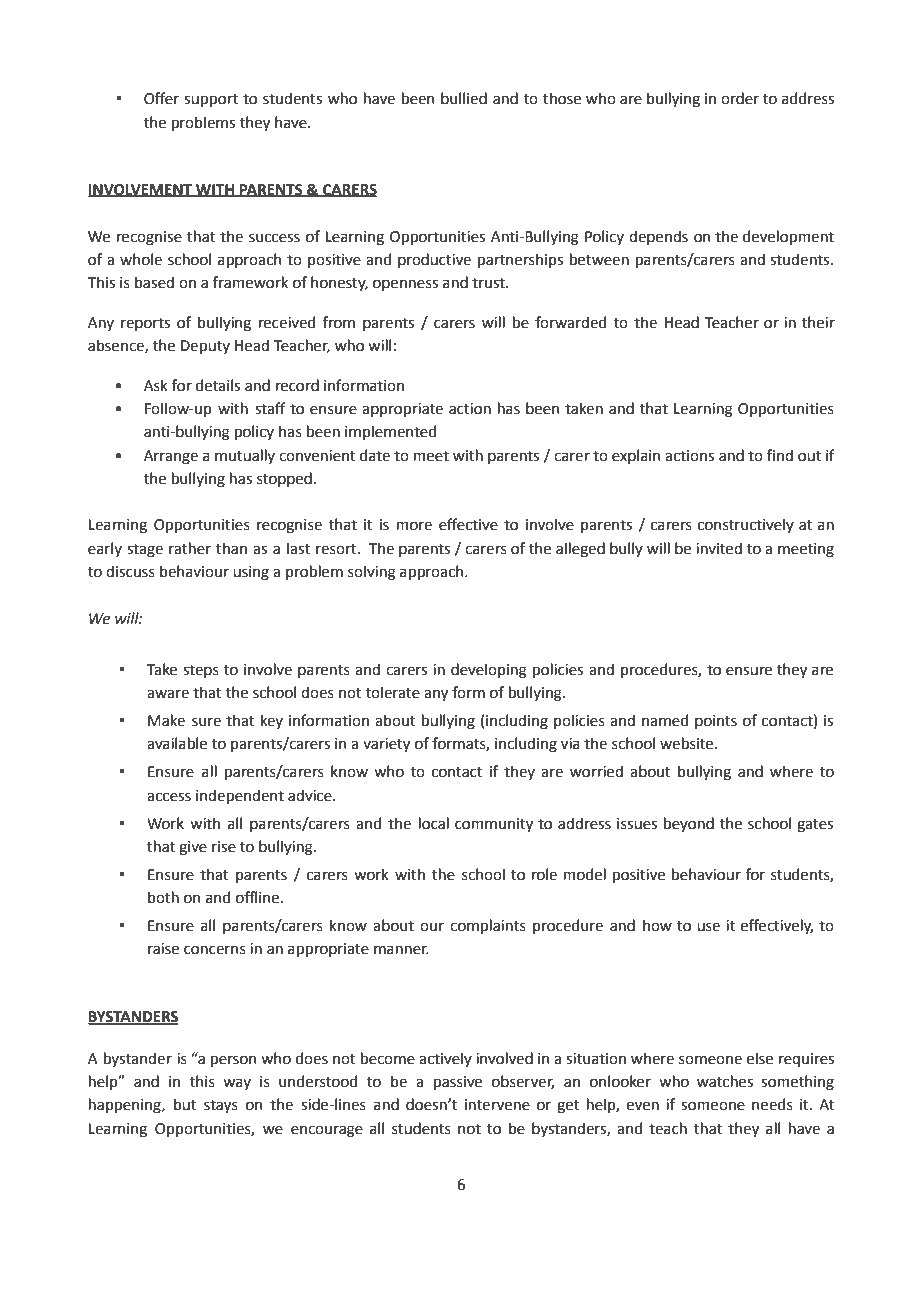 This page has width=924, height=1307. Describe the element at coordinates (185, 1104) in the page. I see `but` at that location.
